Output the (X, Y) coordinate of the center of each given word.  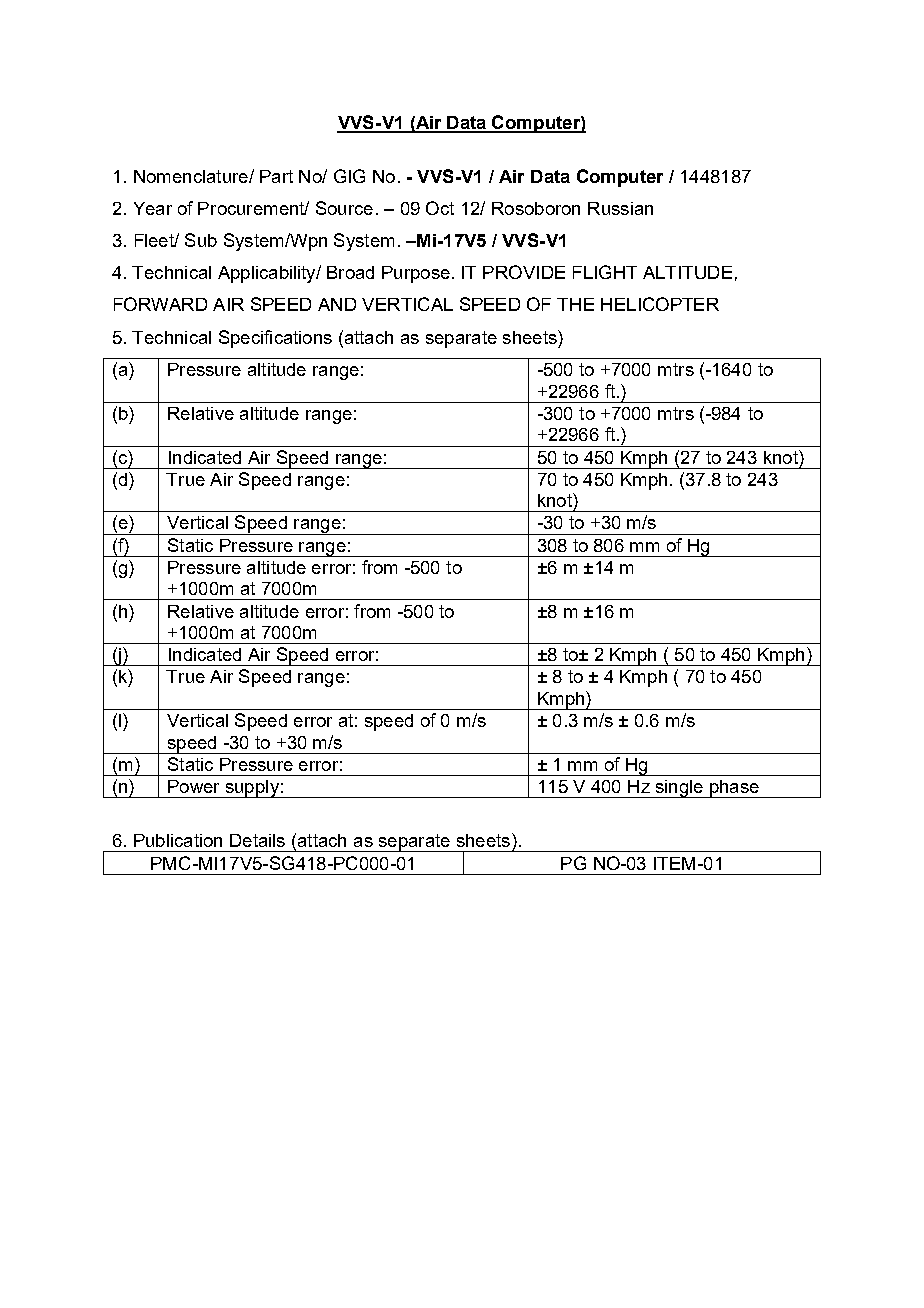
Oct (440, 208)
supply (252, 789)
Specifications (275, 339)
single (679, 789)
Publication (178, 840)
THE (575, 304)
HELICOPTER (660, 304)
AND (337, 304)
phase (734, 789)
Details (257, 840)
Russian (620, 208)
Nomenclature (192, 176)
